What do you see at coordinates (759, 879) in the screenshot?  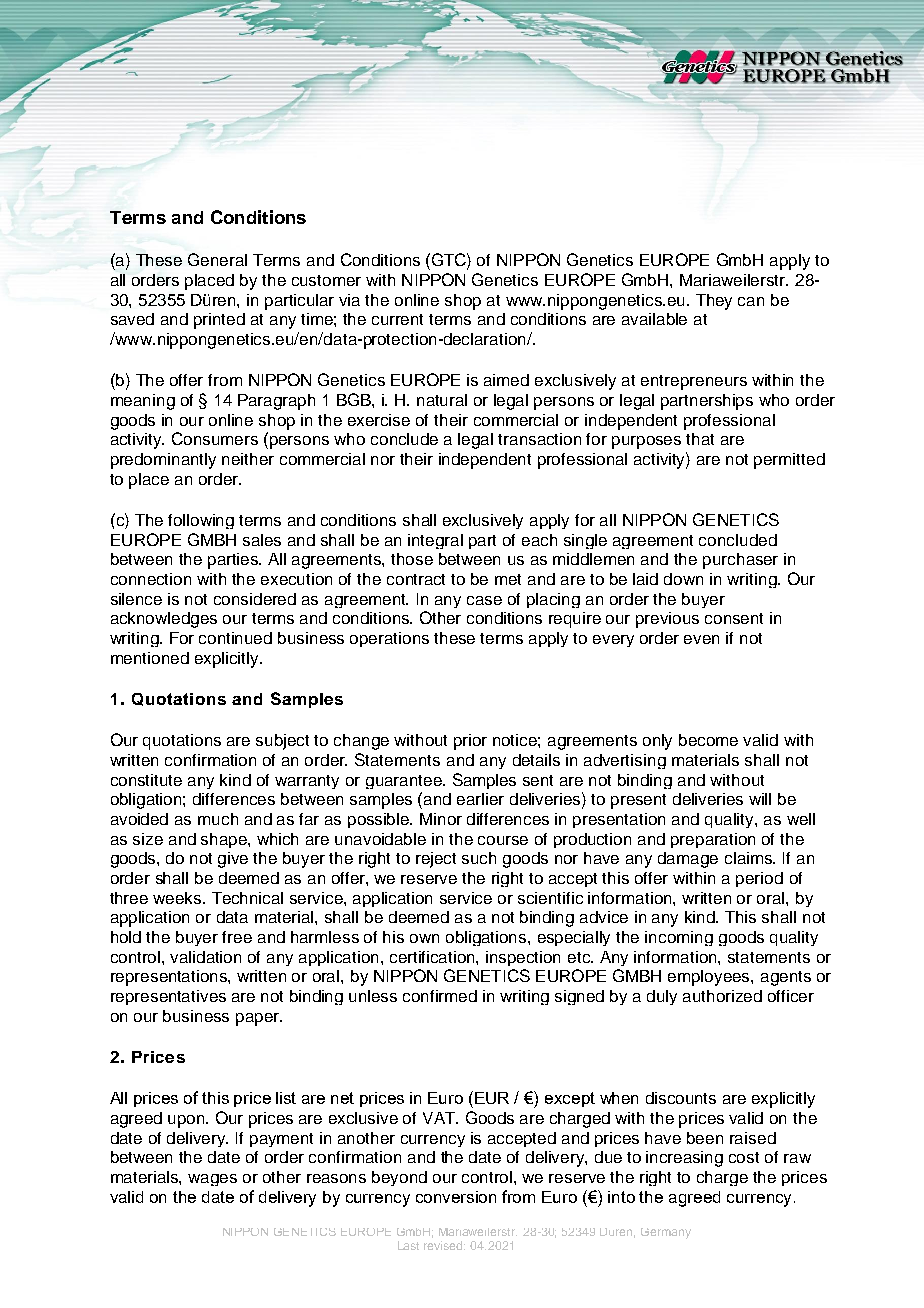 I see `period` at bounding box center [759, 879].
